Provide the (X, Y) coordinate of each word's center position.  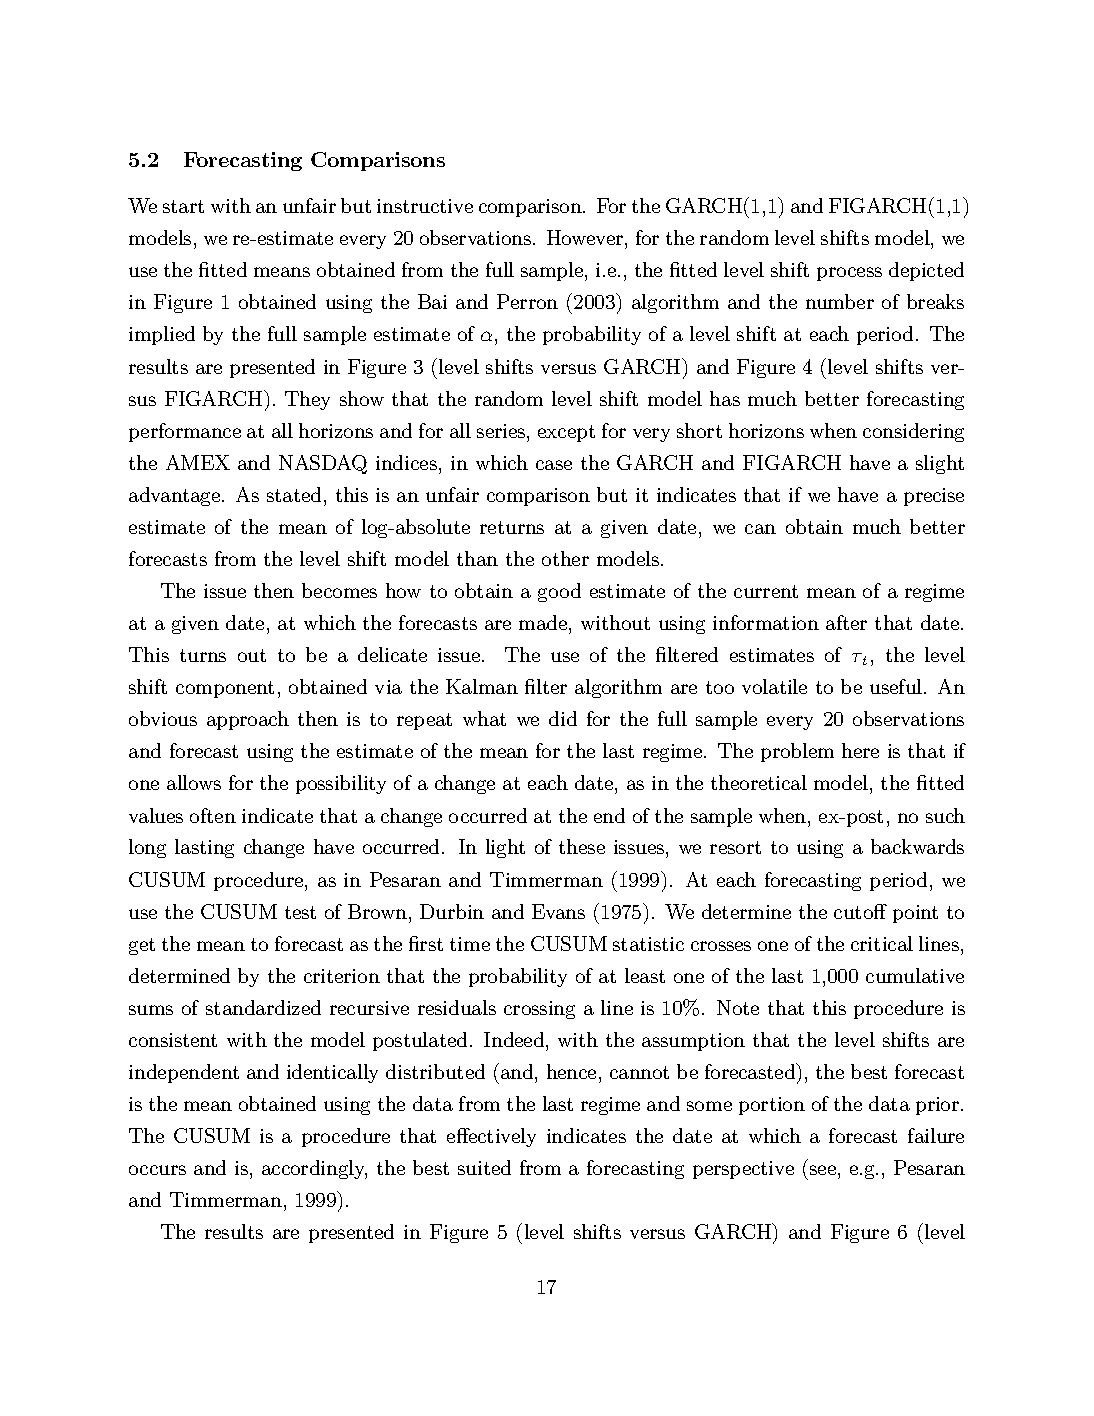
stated (296, 494)
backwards (917, 846)
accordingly (314, 1169)
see (823, 1170)
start (183, 206)
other (565, 558)
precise (934, 497)
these (582, 846)
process (849, 274)
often (213, 815)
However (586, 239)
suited (484, 1167)
